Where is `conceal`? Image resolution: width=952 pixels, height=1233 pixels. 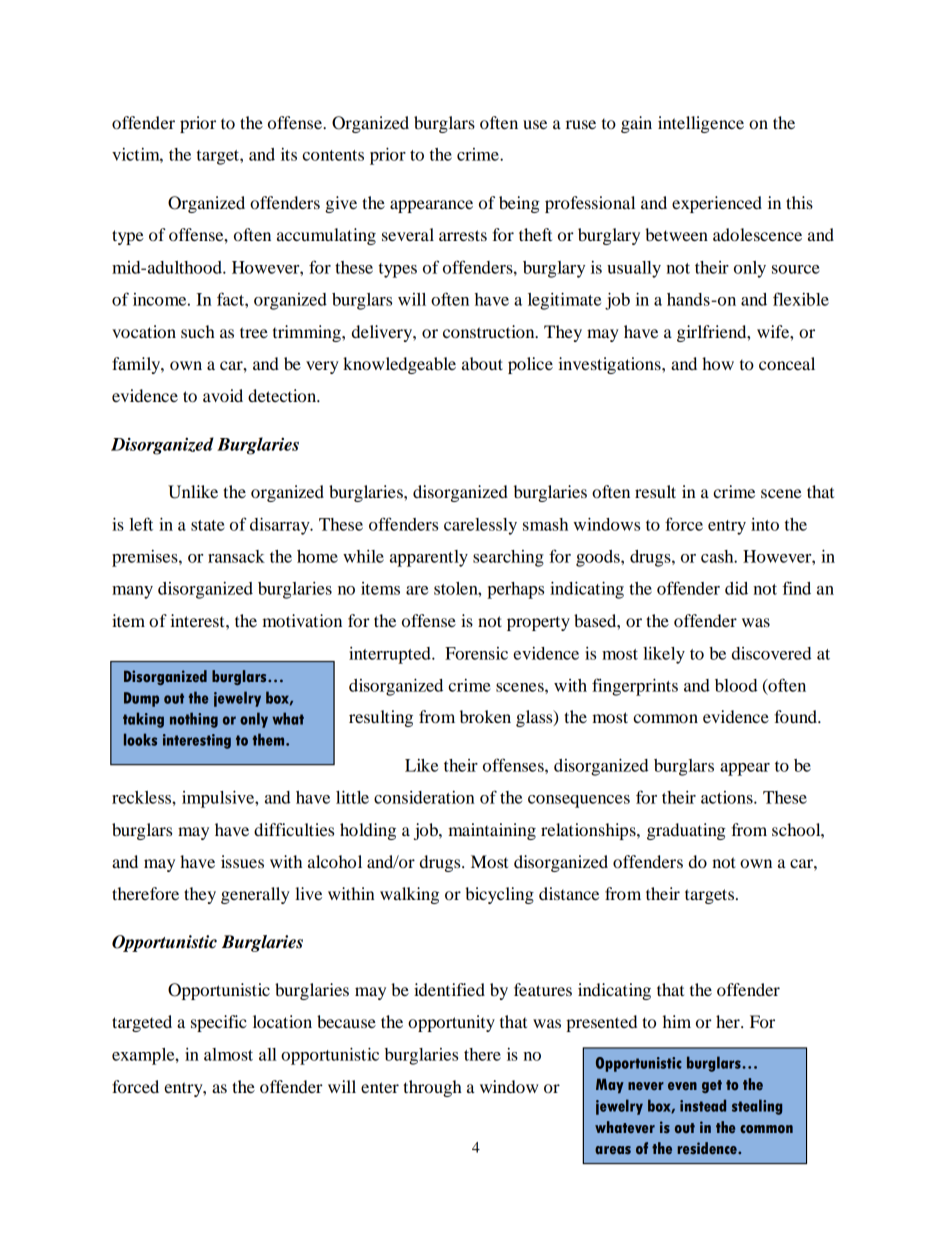 conceal is located at coordinates (787, 363).
